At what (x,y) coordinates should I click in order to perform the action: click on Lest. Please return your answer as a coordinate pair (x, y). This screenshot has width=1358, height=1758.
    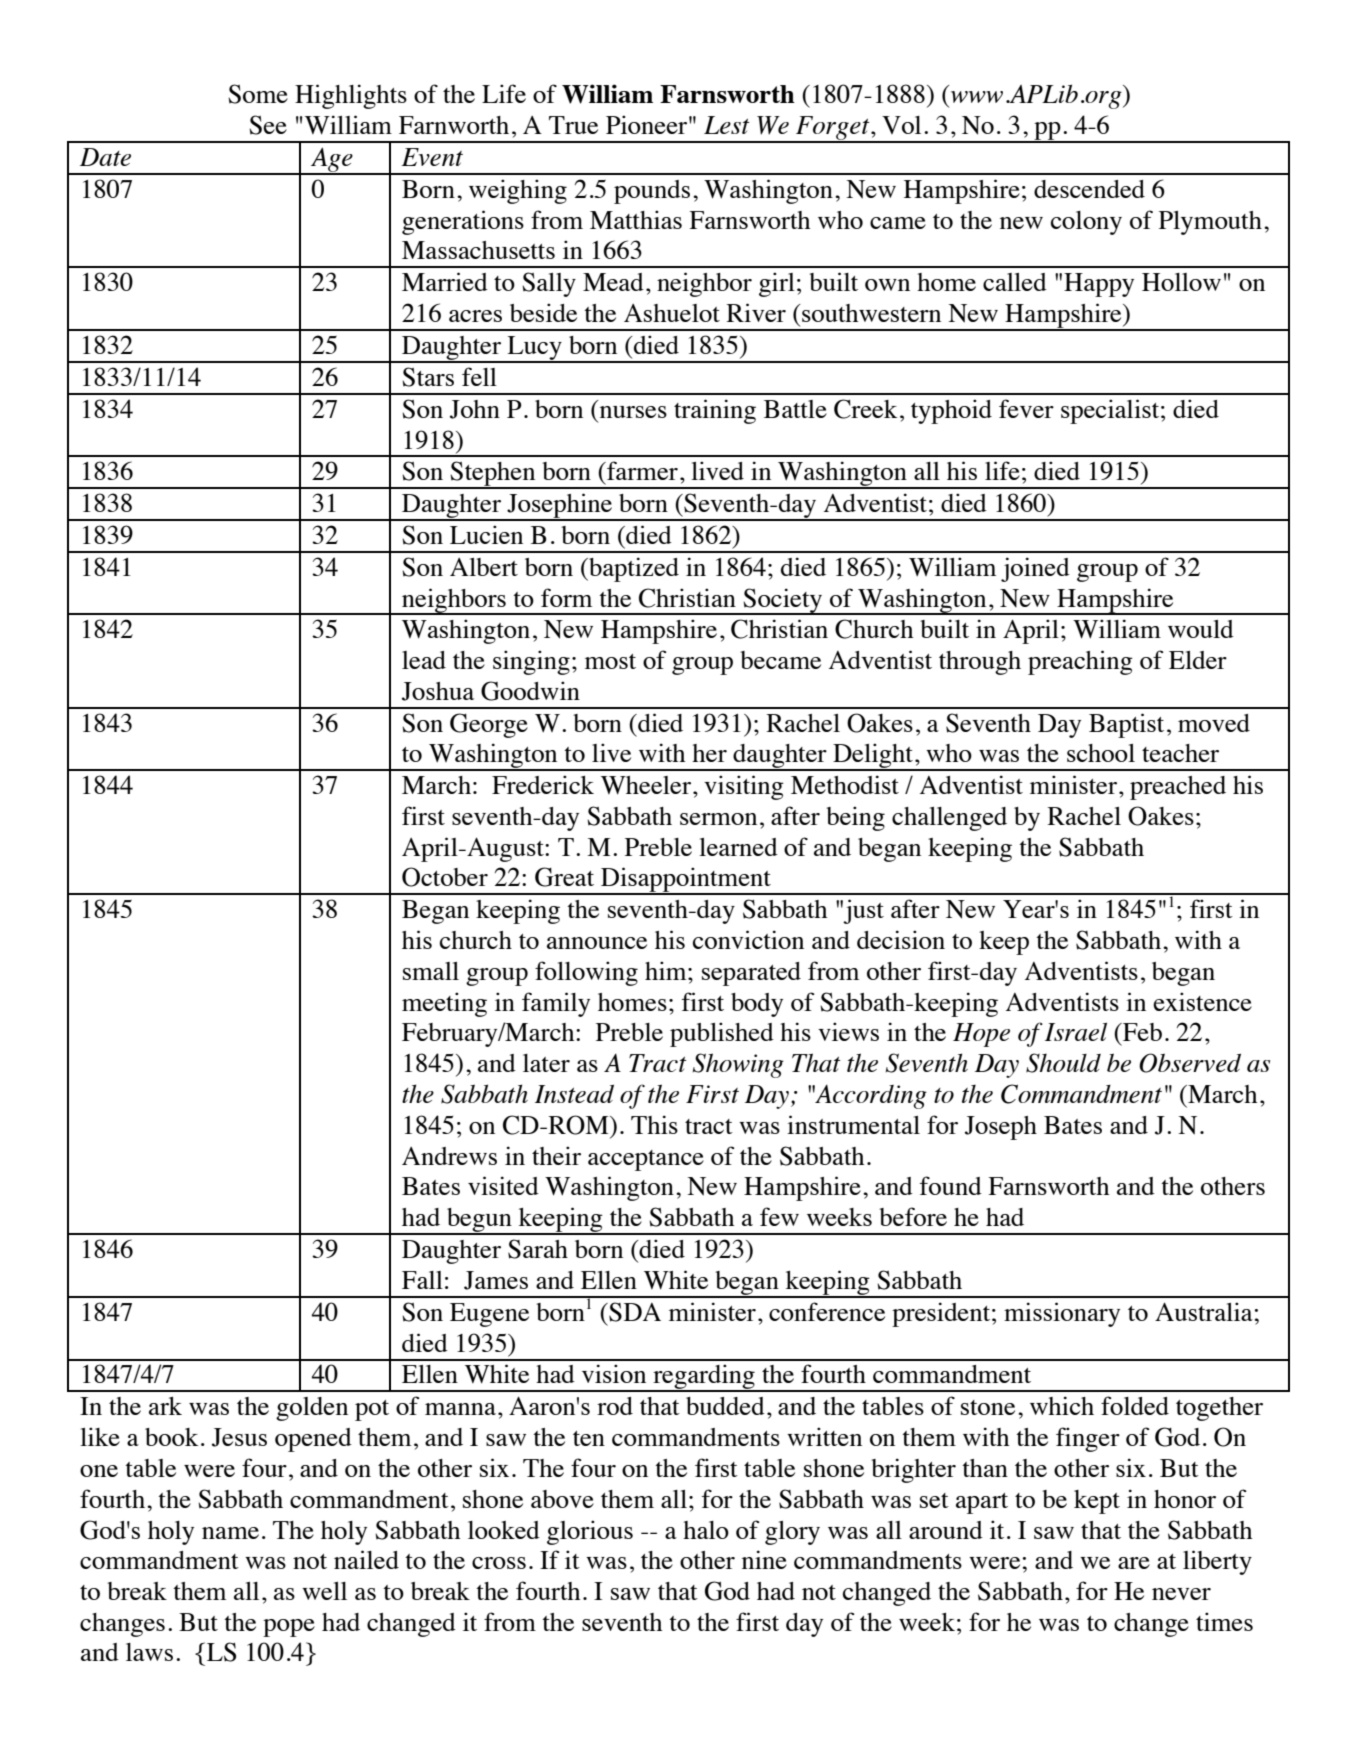
    Looking at the image, I should click on (727, 125).
